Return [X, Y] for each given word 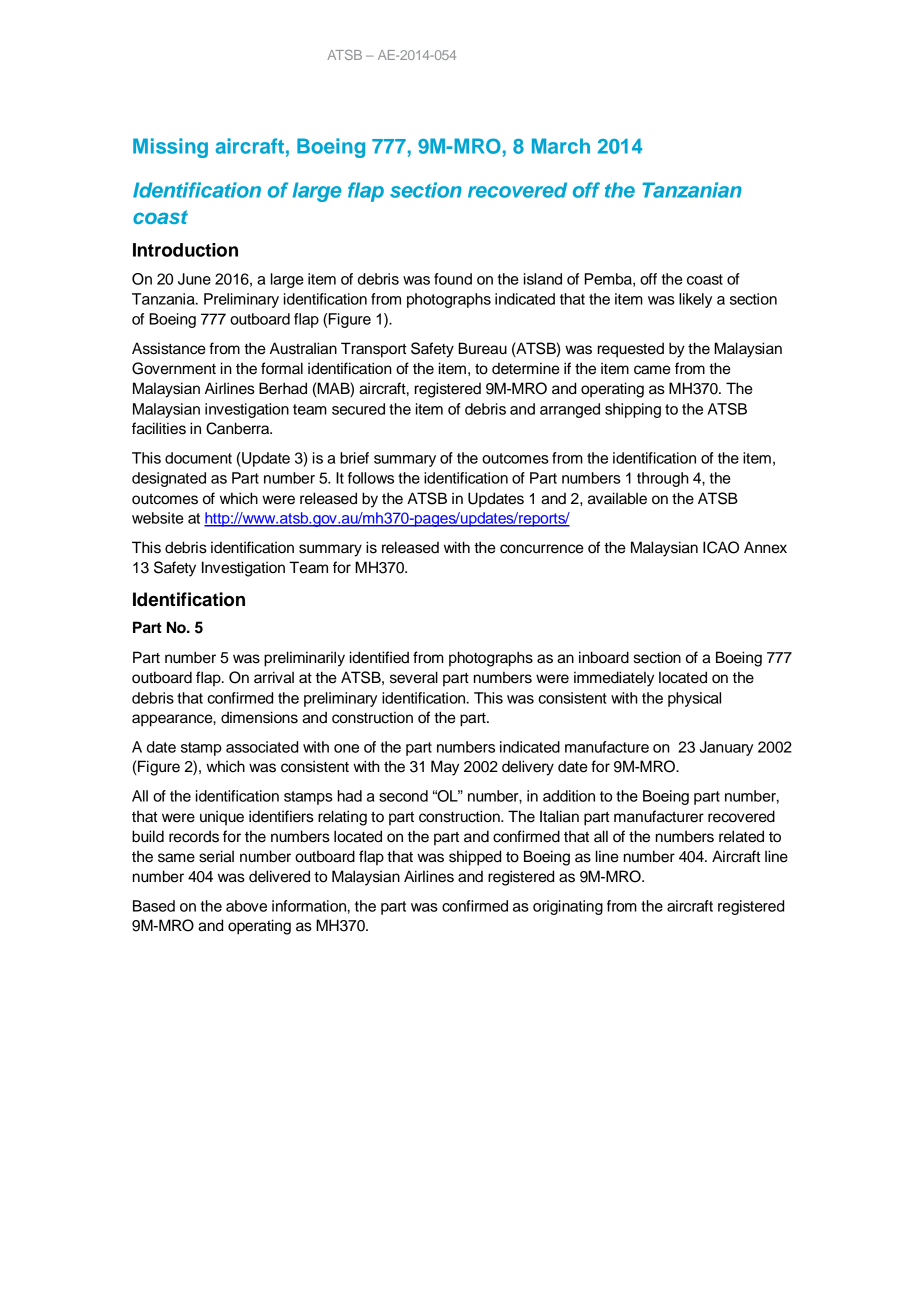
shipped [475, 858]
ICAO [721, 547]
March [561, 146]
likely [695, 300]
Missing [170, 148]
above [246, 906]
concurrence [542, 549]
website [158, 518]
